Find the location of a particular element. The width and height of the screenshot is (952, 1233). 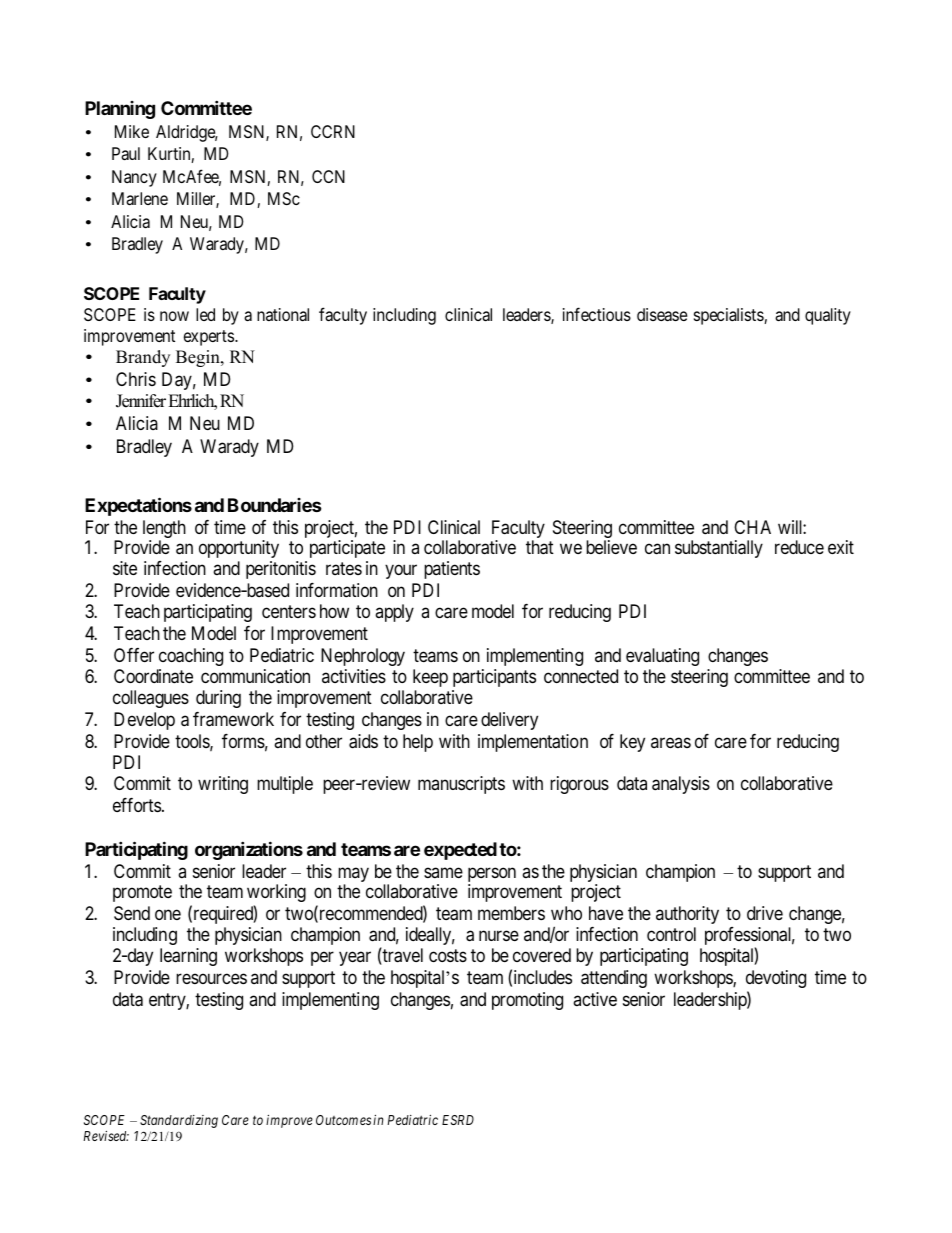

specialists is located at coordinates (729, 316).
